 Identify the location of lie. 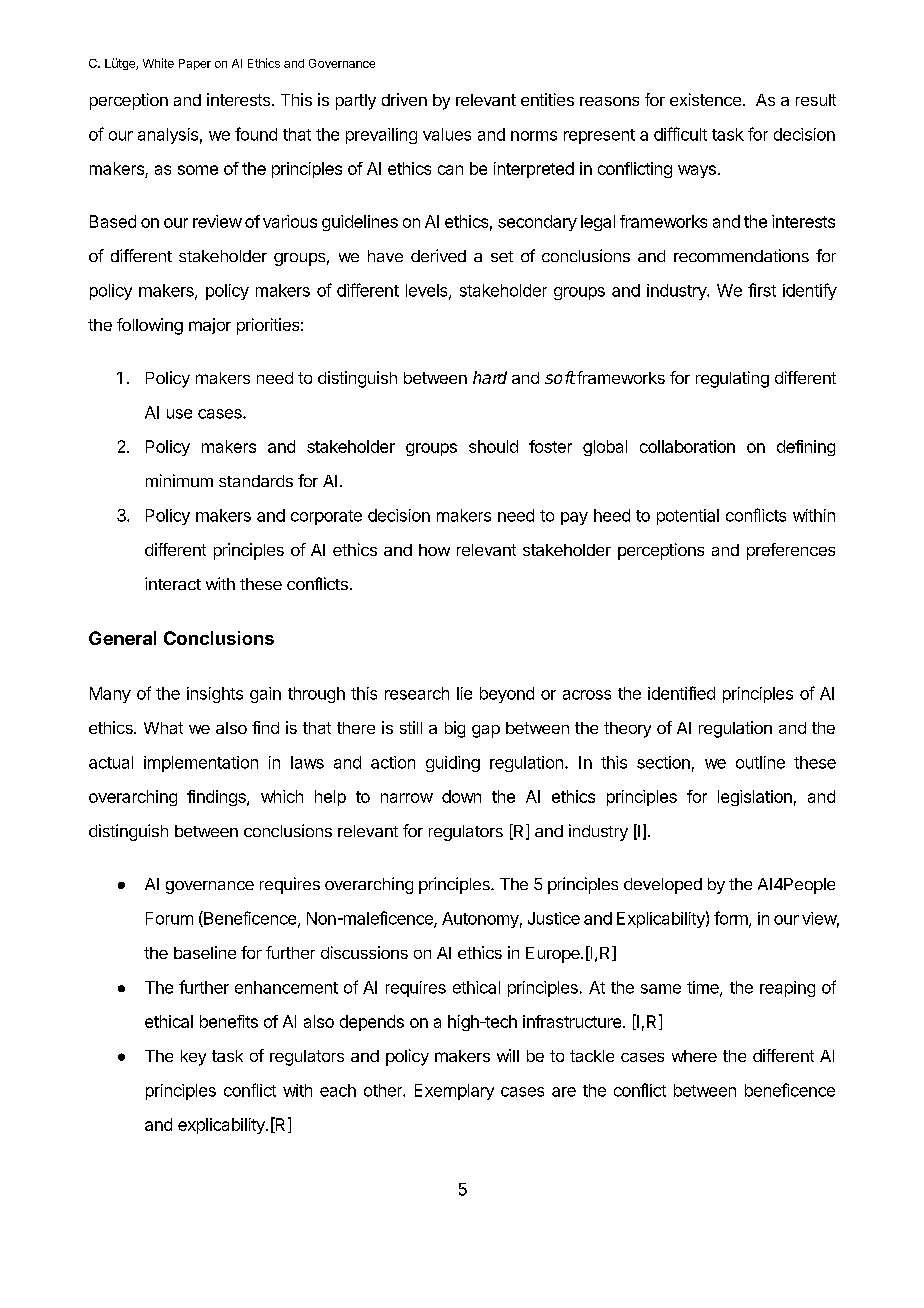
(464, 693).
